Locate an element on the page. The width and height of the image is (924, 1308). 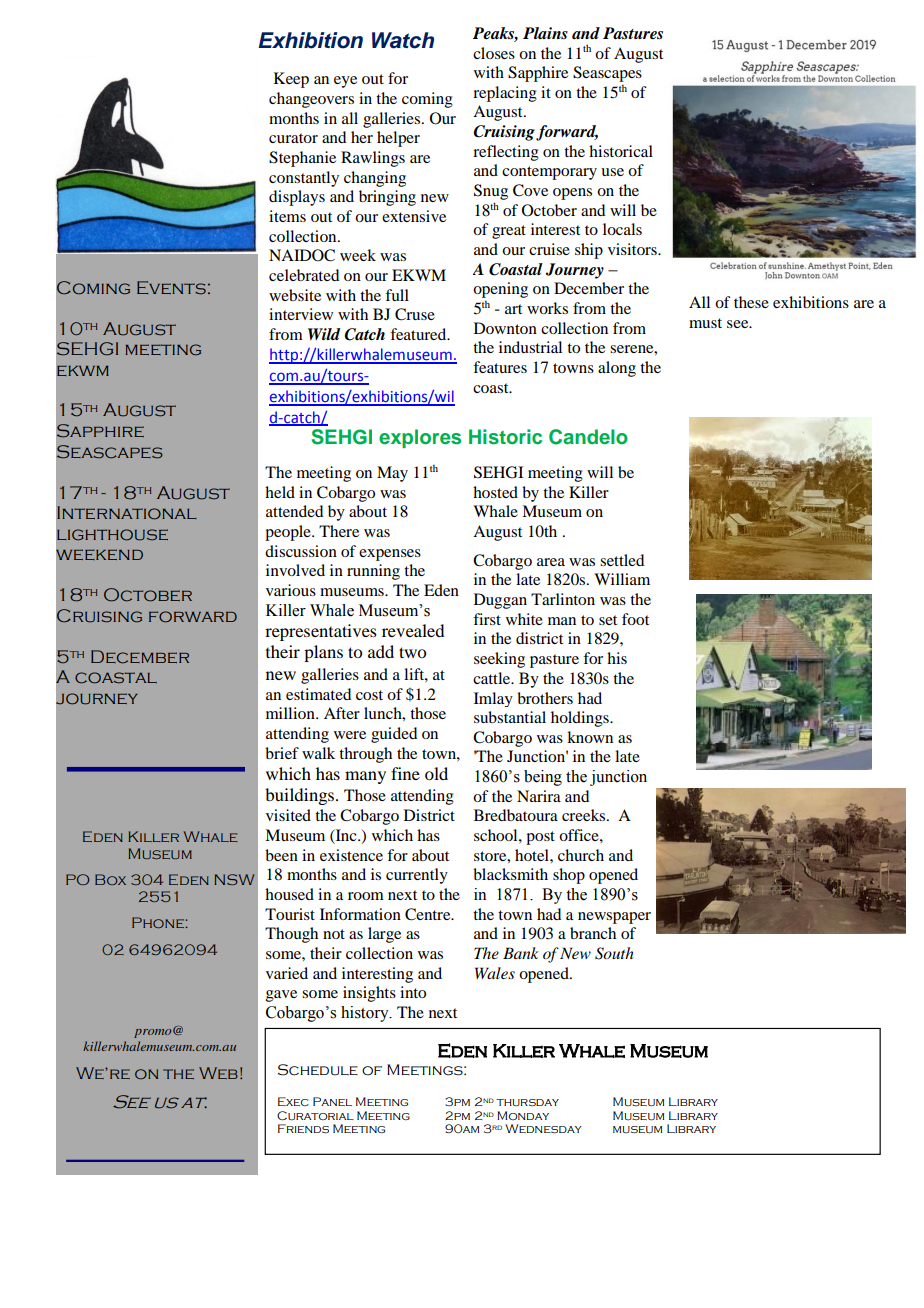
various is located at coordinates (291, 590).
